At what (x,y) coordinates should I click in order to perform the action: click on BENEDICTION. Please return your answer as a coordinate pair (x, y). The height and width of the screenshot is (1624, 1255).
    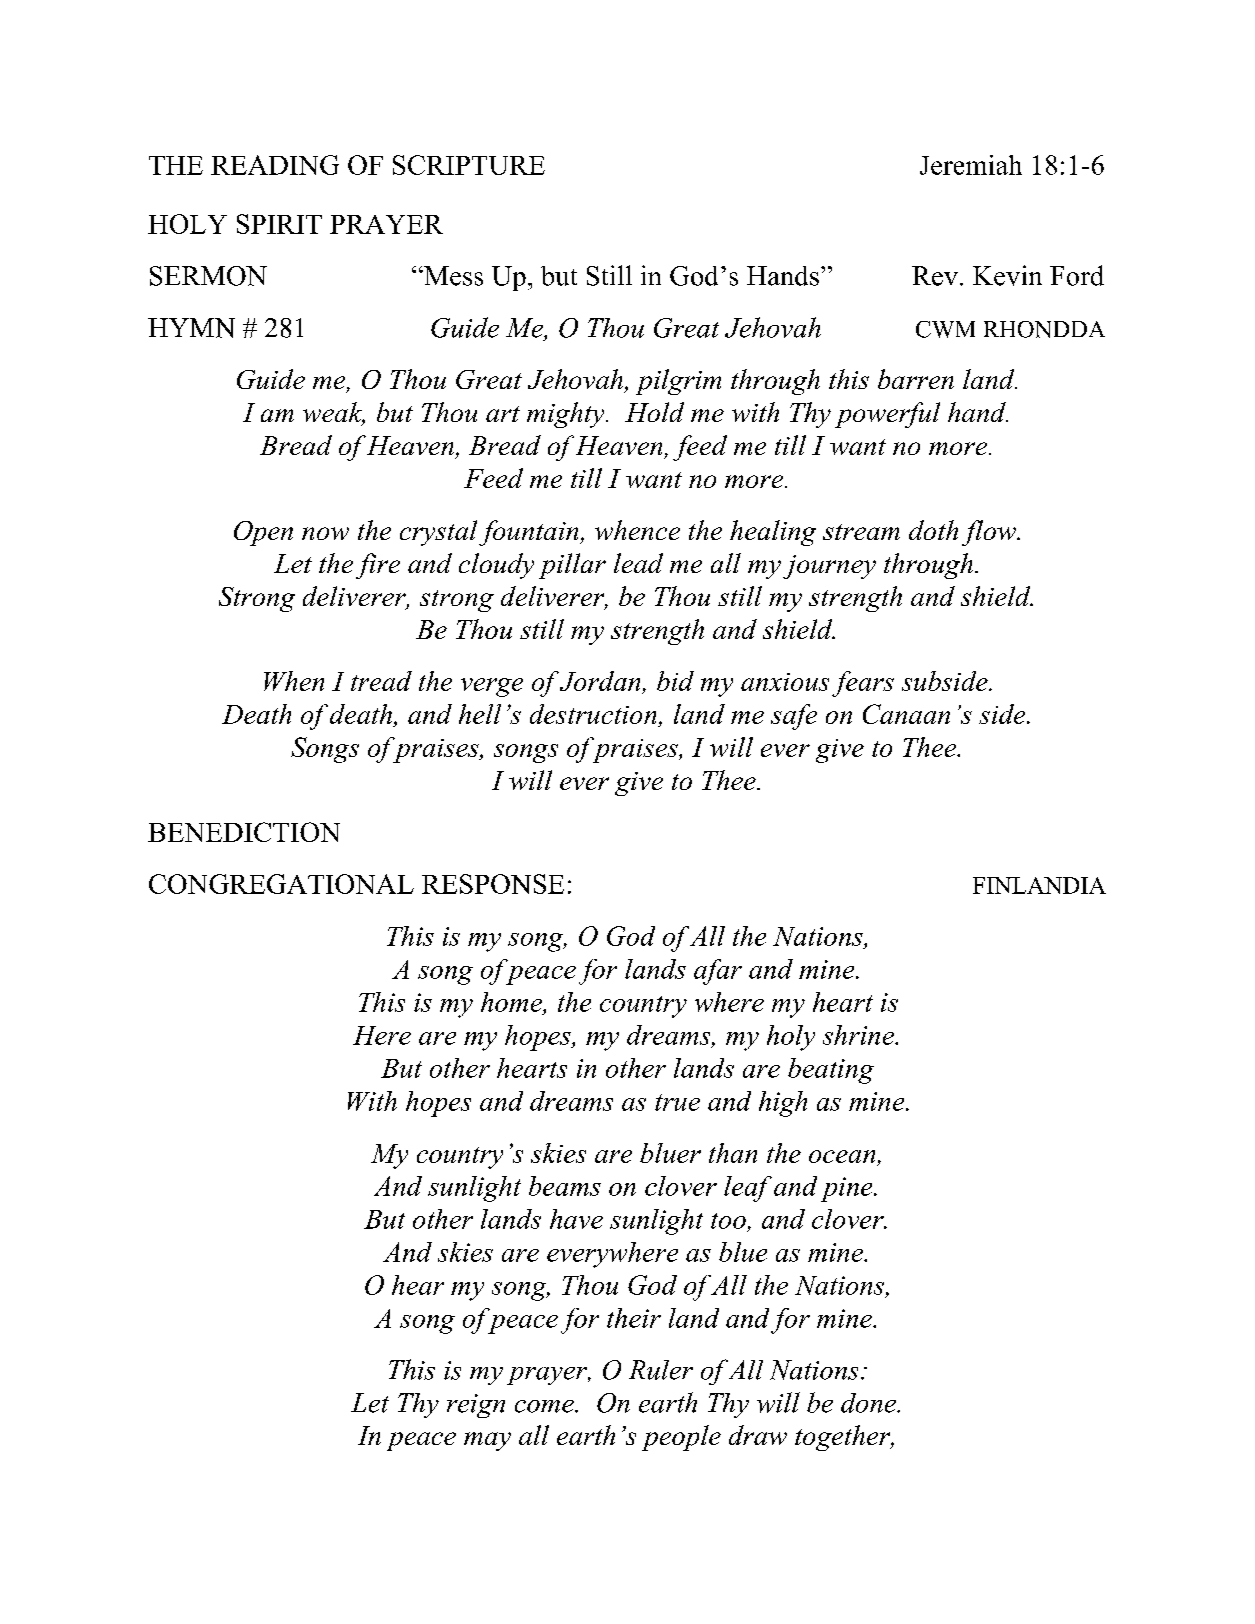
    Looking at the image, I should click on (244, 832).
